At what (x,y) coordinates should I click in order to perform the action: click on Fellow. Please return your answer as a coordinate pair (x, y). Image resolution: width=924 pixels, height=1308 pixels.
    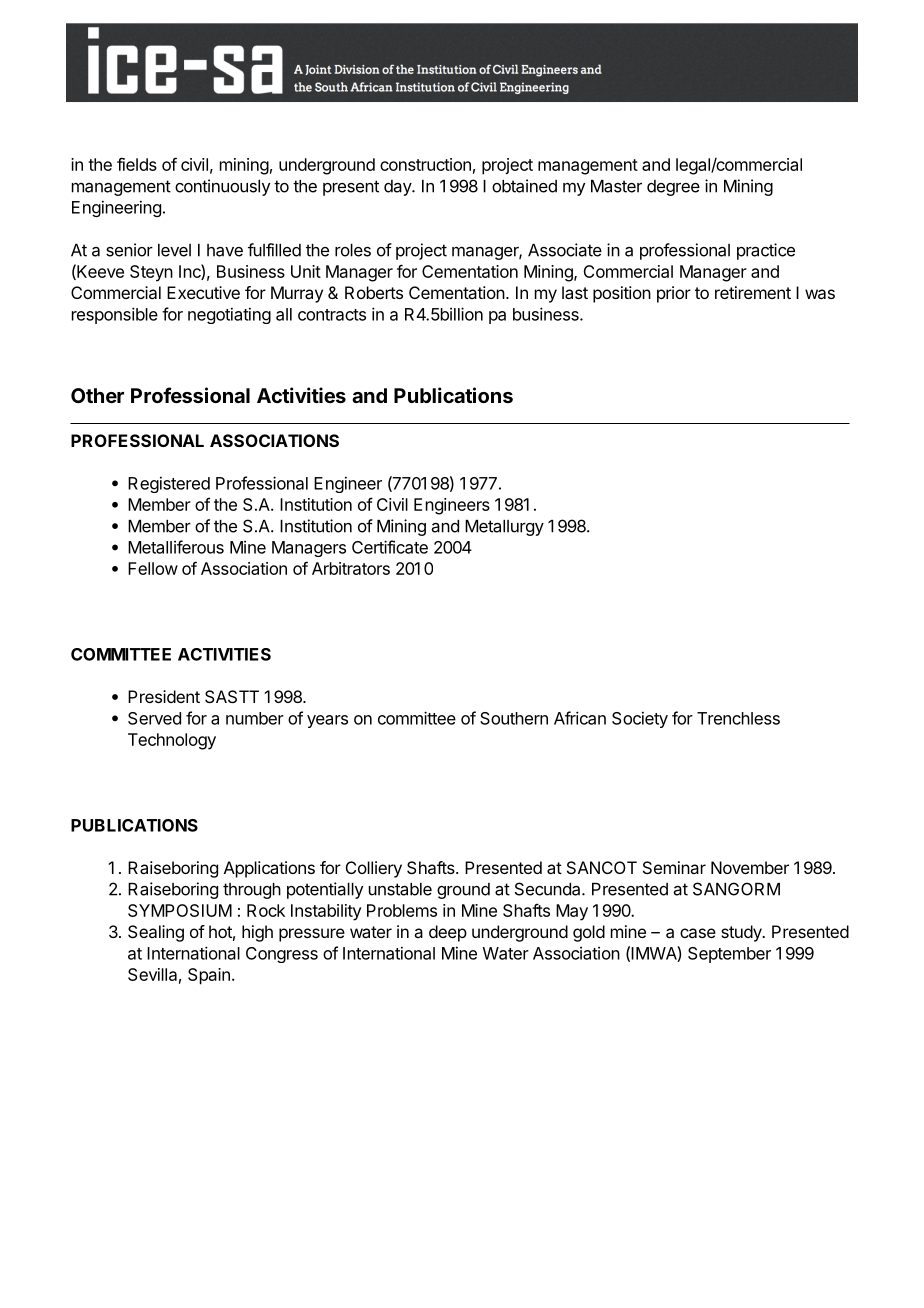
    Looking at the image, I should click on (153, 568).
